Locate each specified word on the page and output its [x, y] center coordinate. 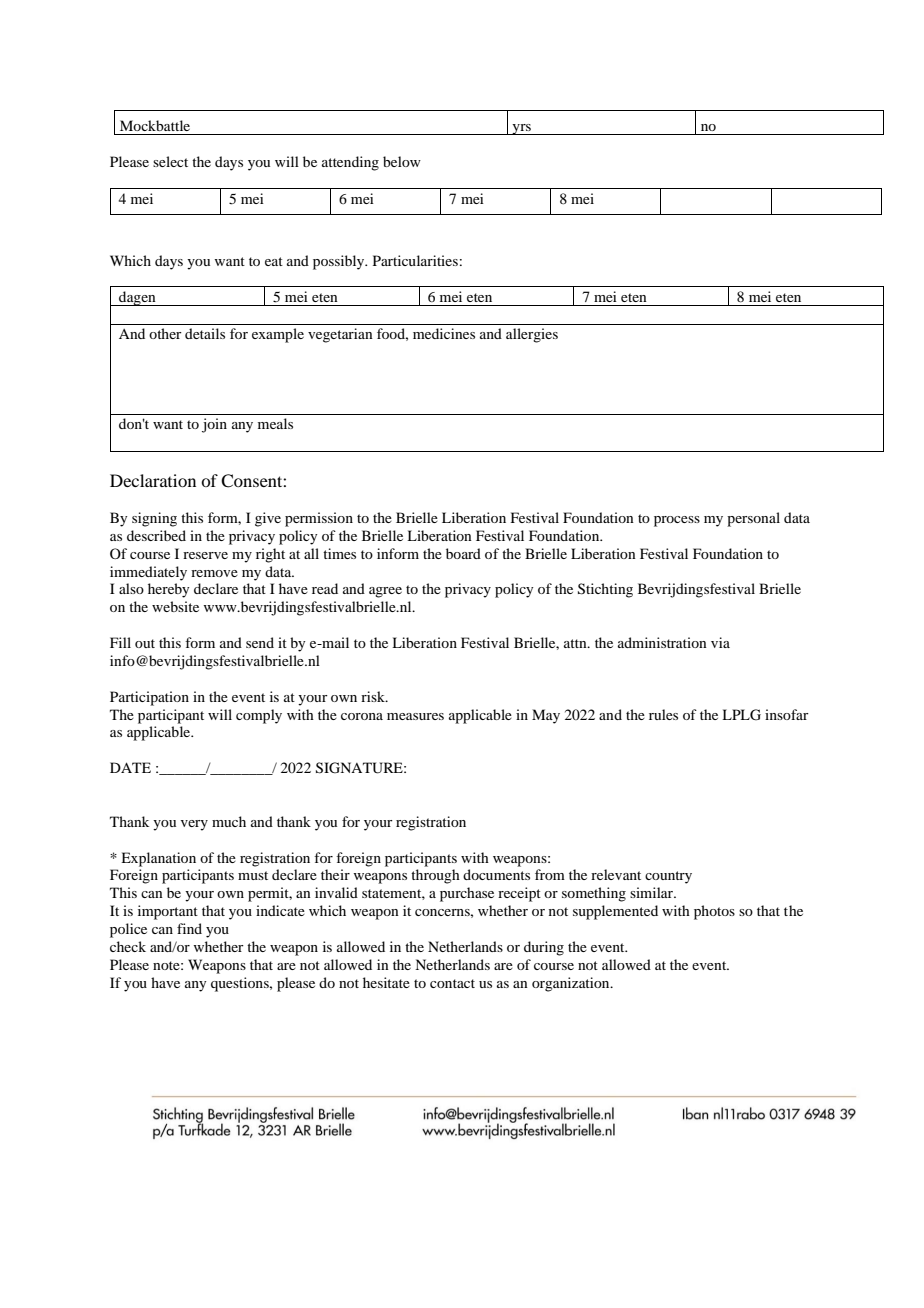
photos [714, 912]
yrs [521, 129]
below [402, 161]
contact [452, 983]
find [189, 928]
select [170, 161]
